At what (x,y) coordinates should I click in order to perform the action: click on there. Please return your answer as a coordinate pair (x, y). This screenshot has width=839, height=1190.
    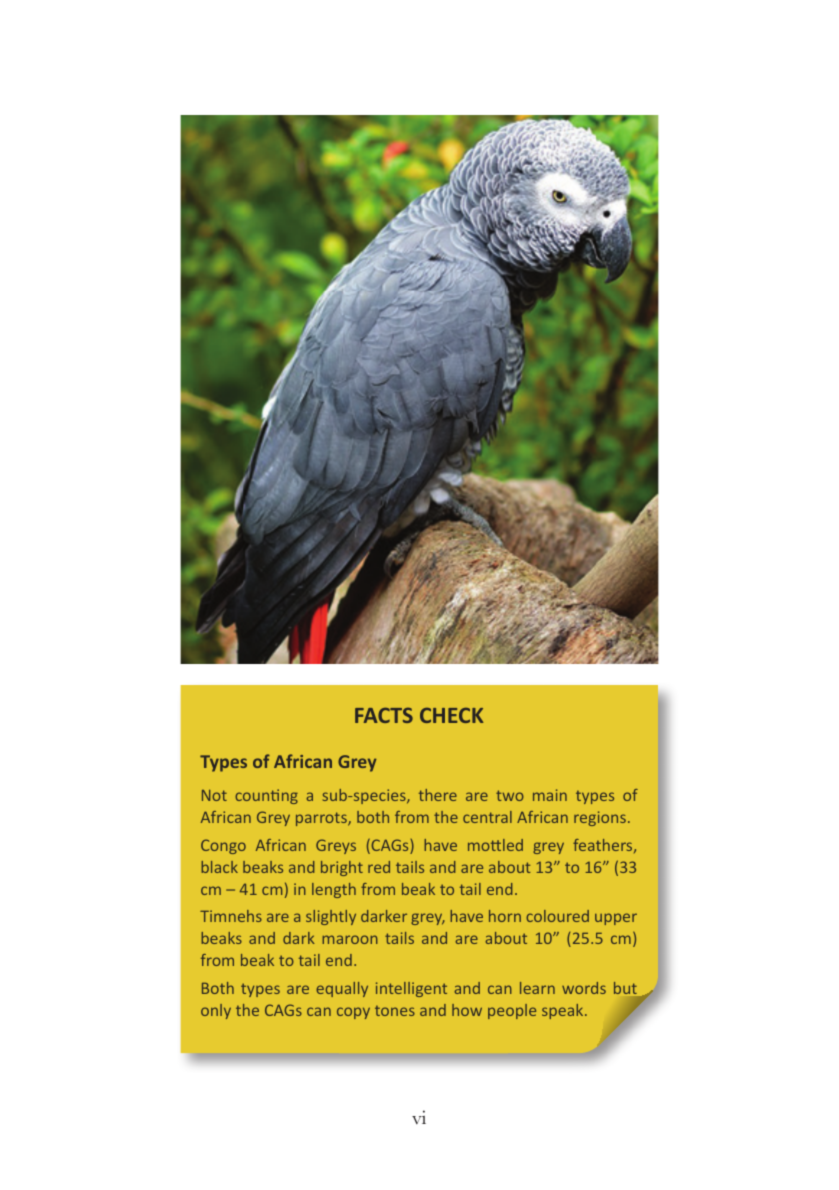
    Looking at the image, I should click on (438, 795).
